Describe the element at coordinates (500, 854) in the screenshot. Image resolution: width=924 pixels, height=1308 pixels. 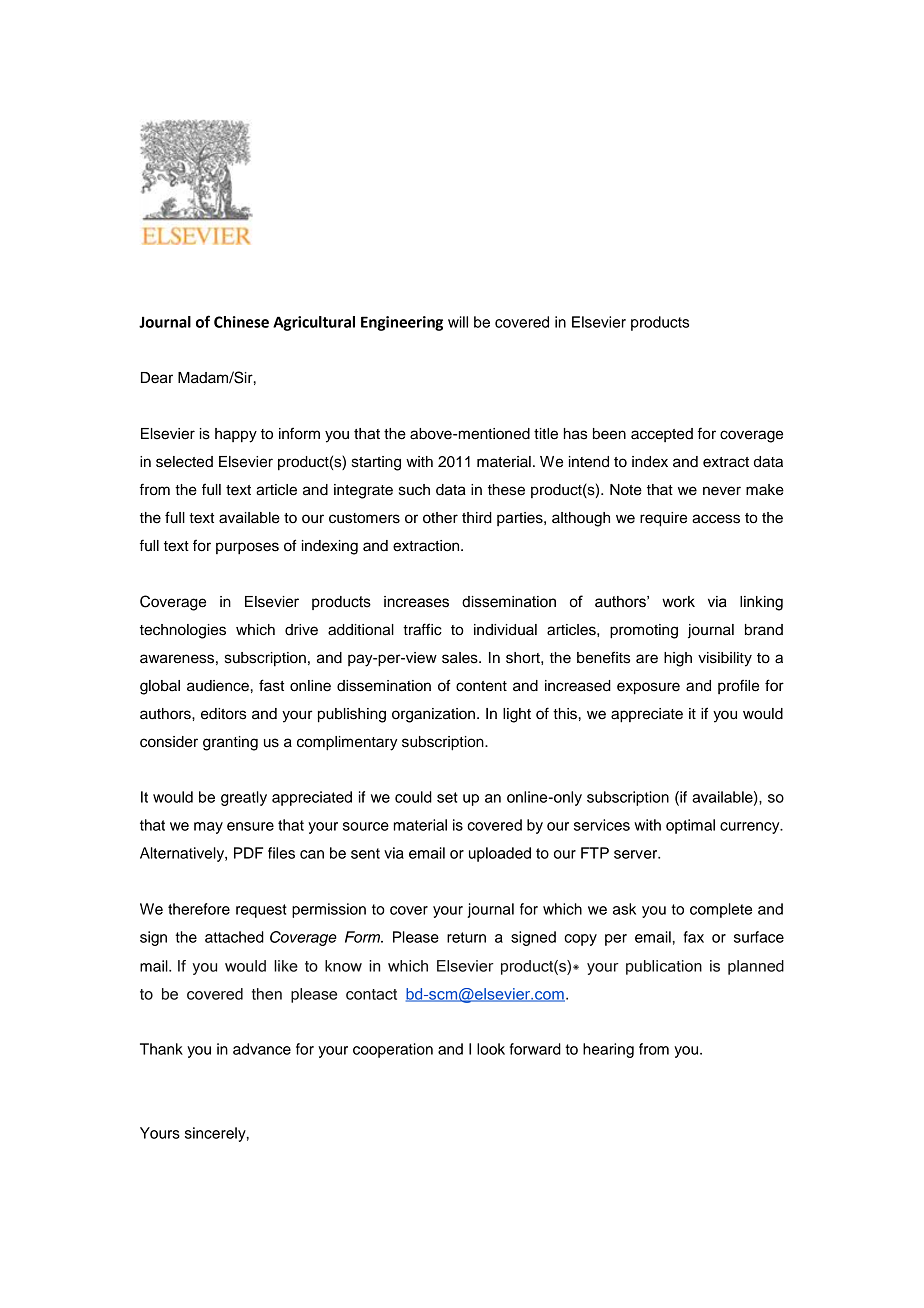
I see `uploaded` at that location.
